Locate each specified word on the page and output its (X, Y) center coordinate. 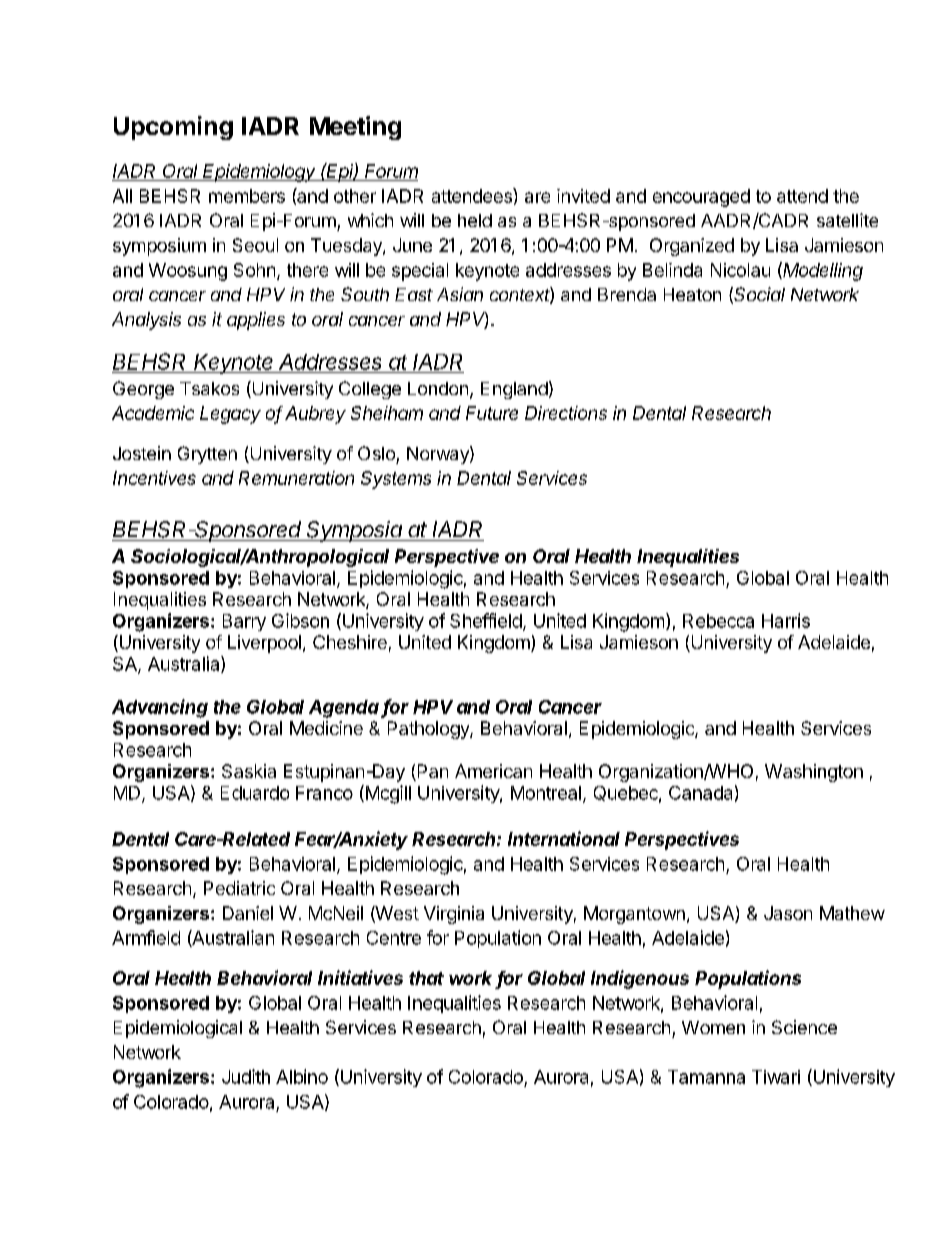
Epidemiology (260, 173)
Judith (246, 1076)
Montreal (546, 793)
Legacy (230, 415)
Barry (244, 622)
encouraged (701, 198)
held (475, 220)
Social (759, 294)
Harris (786, 620)
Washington (814, 773)
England (514, 390)
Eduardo (255, 793)
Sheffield (486, 620)
